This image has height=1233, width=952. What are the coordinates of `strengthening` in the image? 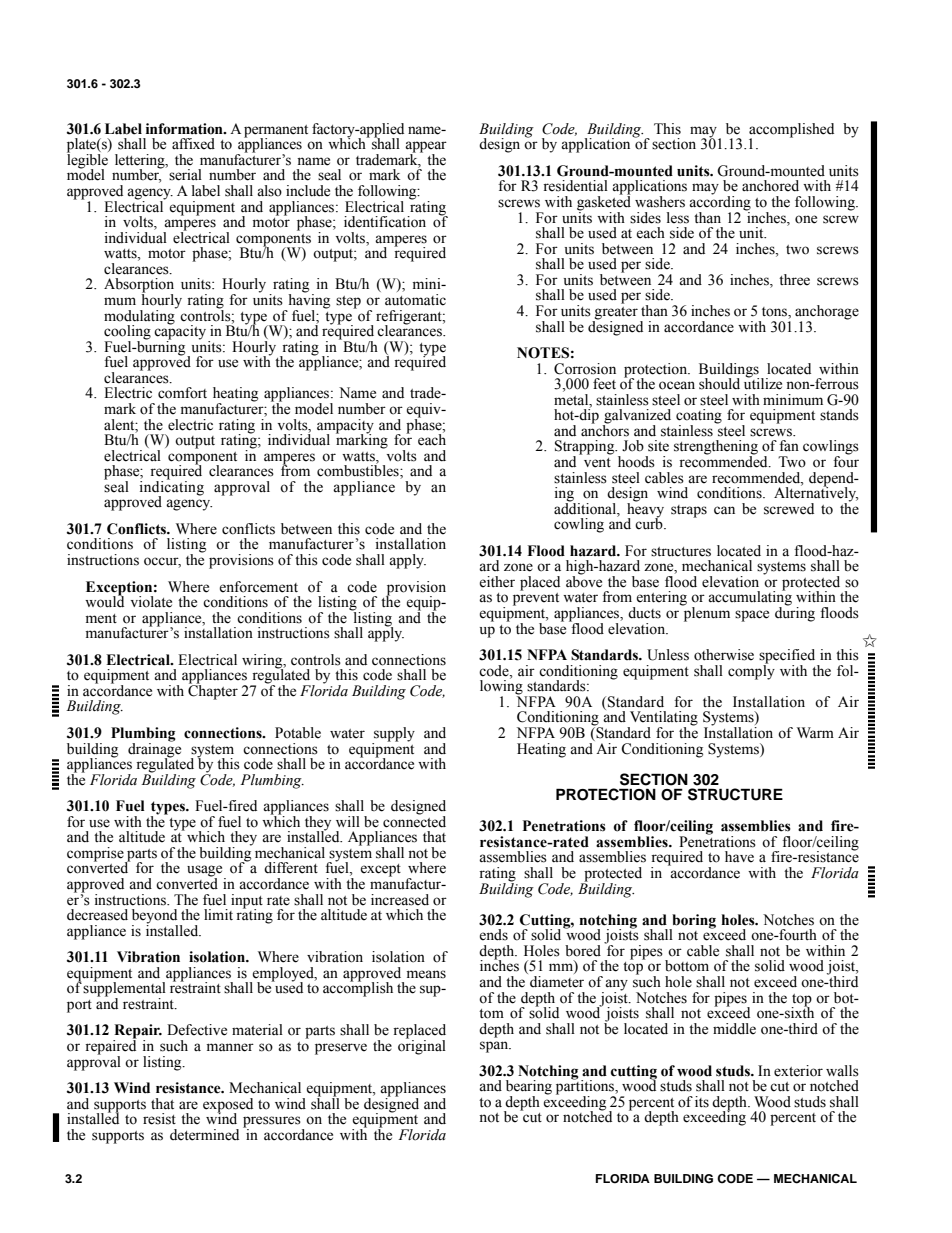 It's located at (716, 448).
